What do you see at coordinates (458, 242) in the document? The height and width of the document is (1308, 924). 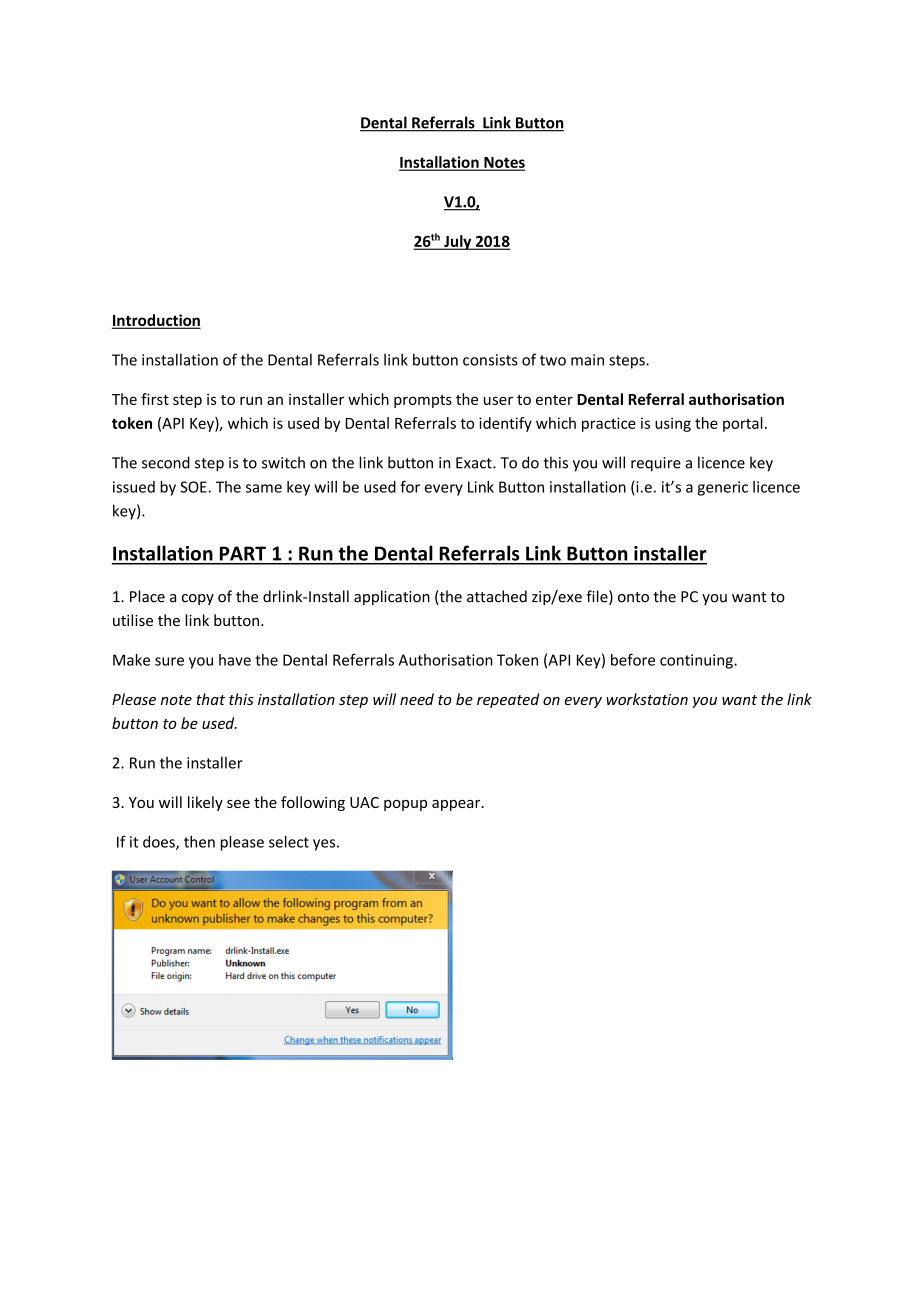 I see `July` at bounding box center [458, 242].
